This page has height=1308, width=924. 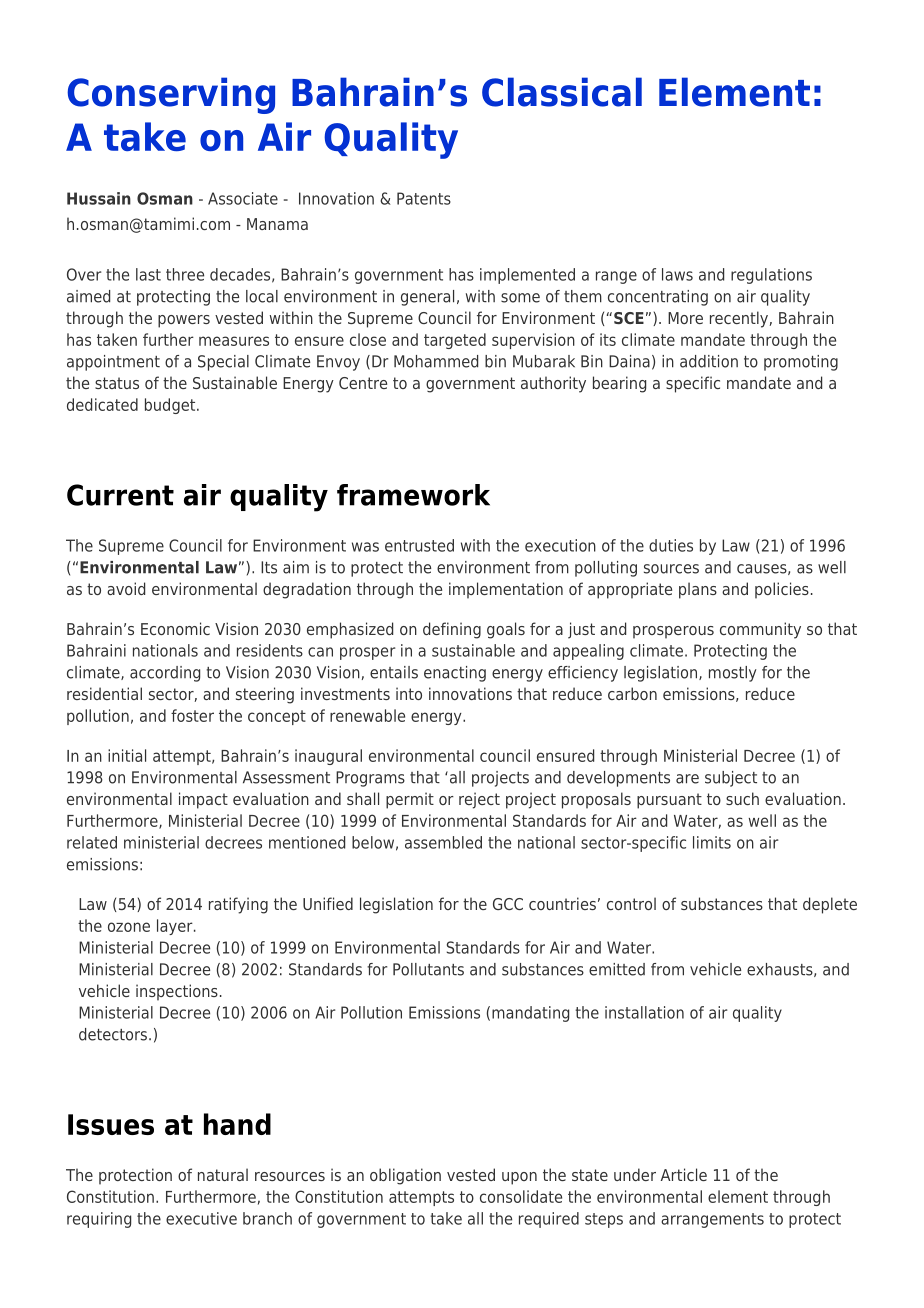 What do you see at coordinates (405, 1176) in the page?
I see `obligation` at bounding box center [405, 1176].
